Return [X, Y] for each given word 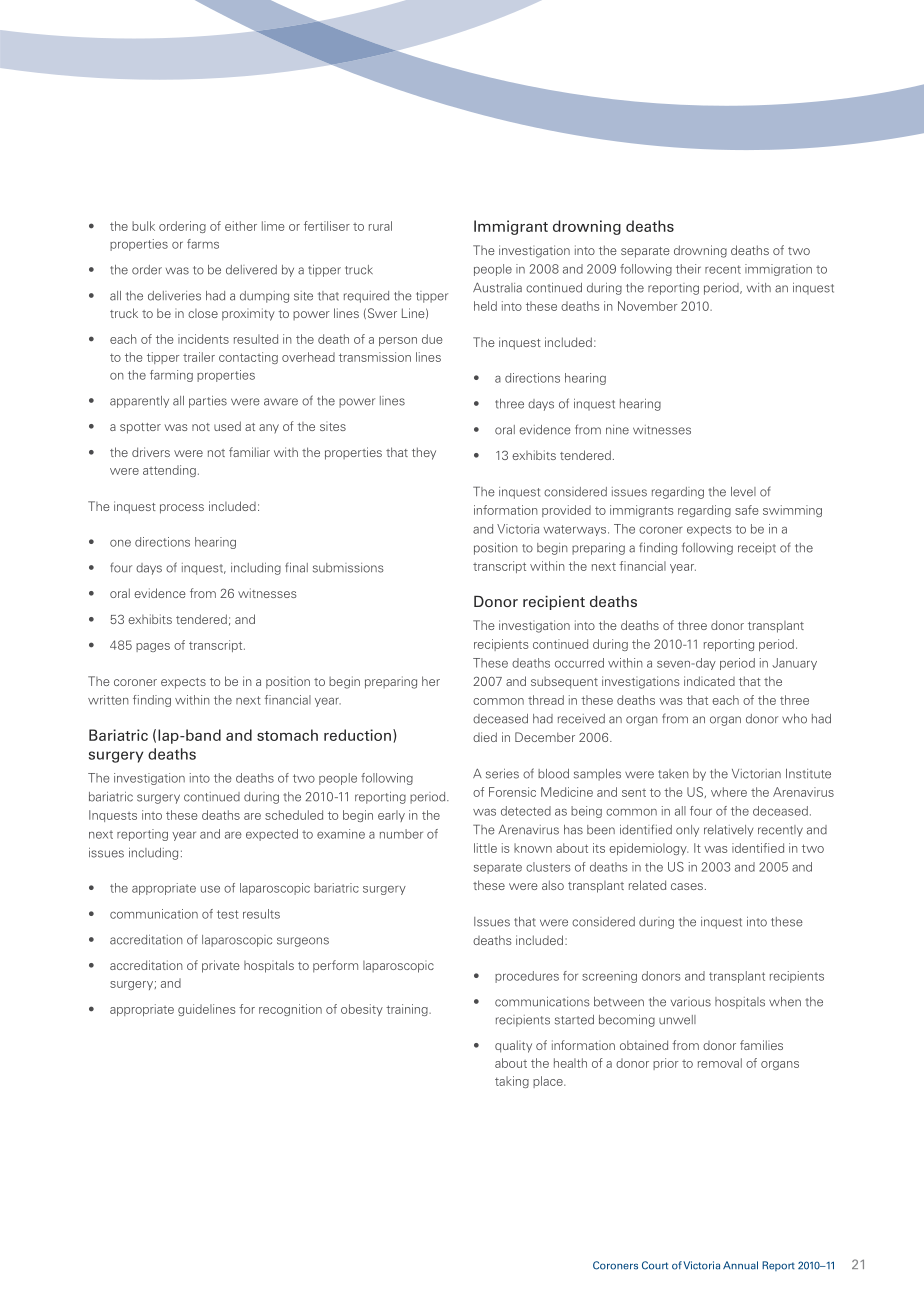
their [688, 269]
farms [203, 244]
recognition [290, 1010]
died [485, 737]
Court [655, 1265]
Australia [497, 288]
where [729, 792]
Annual [740, 1265]
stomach [287, 735]
